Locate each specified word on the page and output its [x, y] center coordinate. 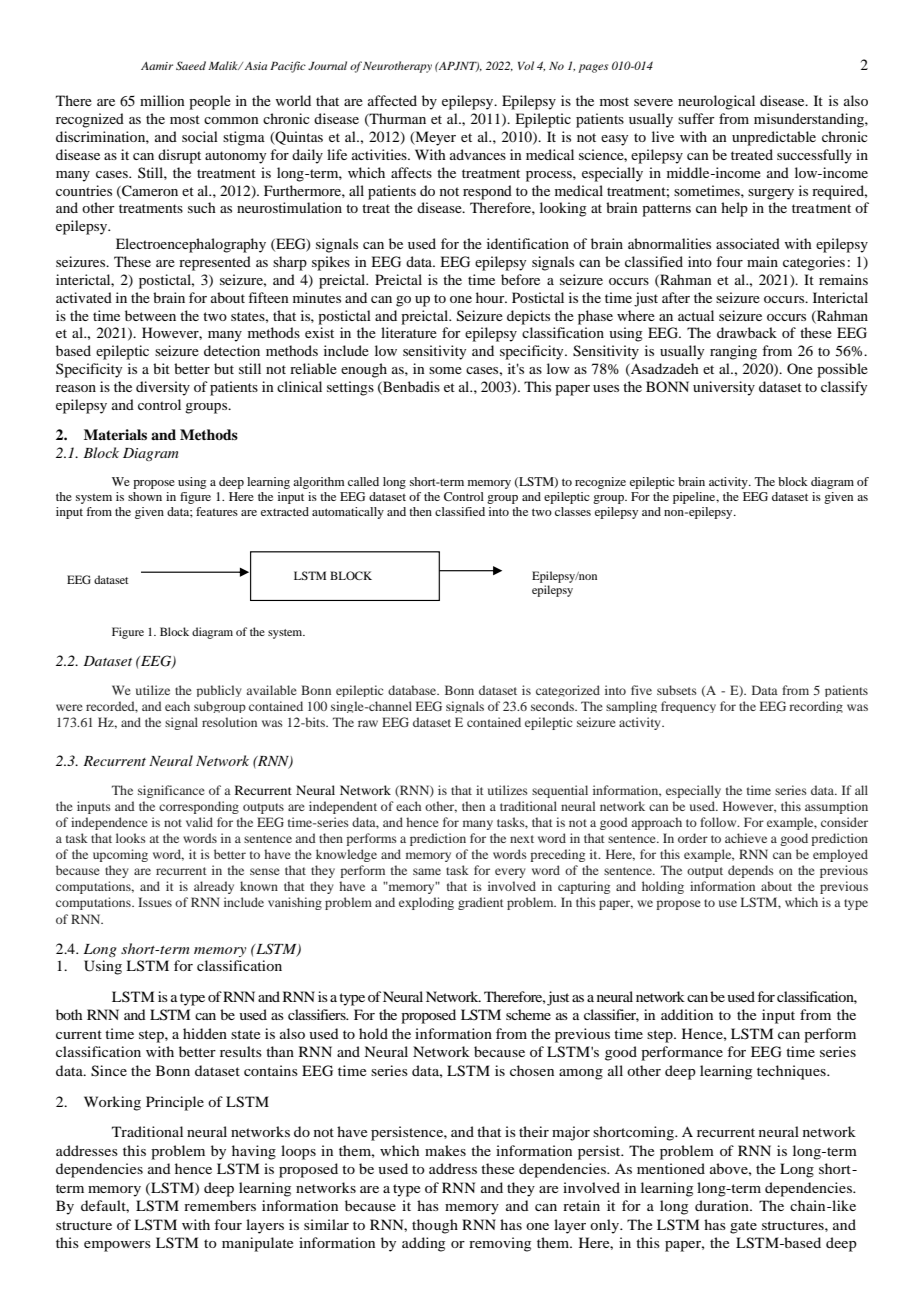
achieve [746, 838]
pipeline [695, 498]
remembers [220, 1205]
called [363, 481]
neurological [716, 102]
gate [743, 1227]
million [162, 100]
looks [131, 838]
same [427, 871]
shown [145, 496]
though [435, 1226]
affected [392, 100]
